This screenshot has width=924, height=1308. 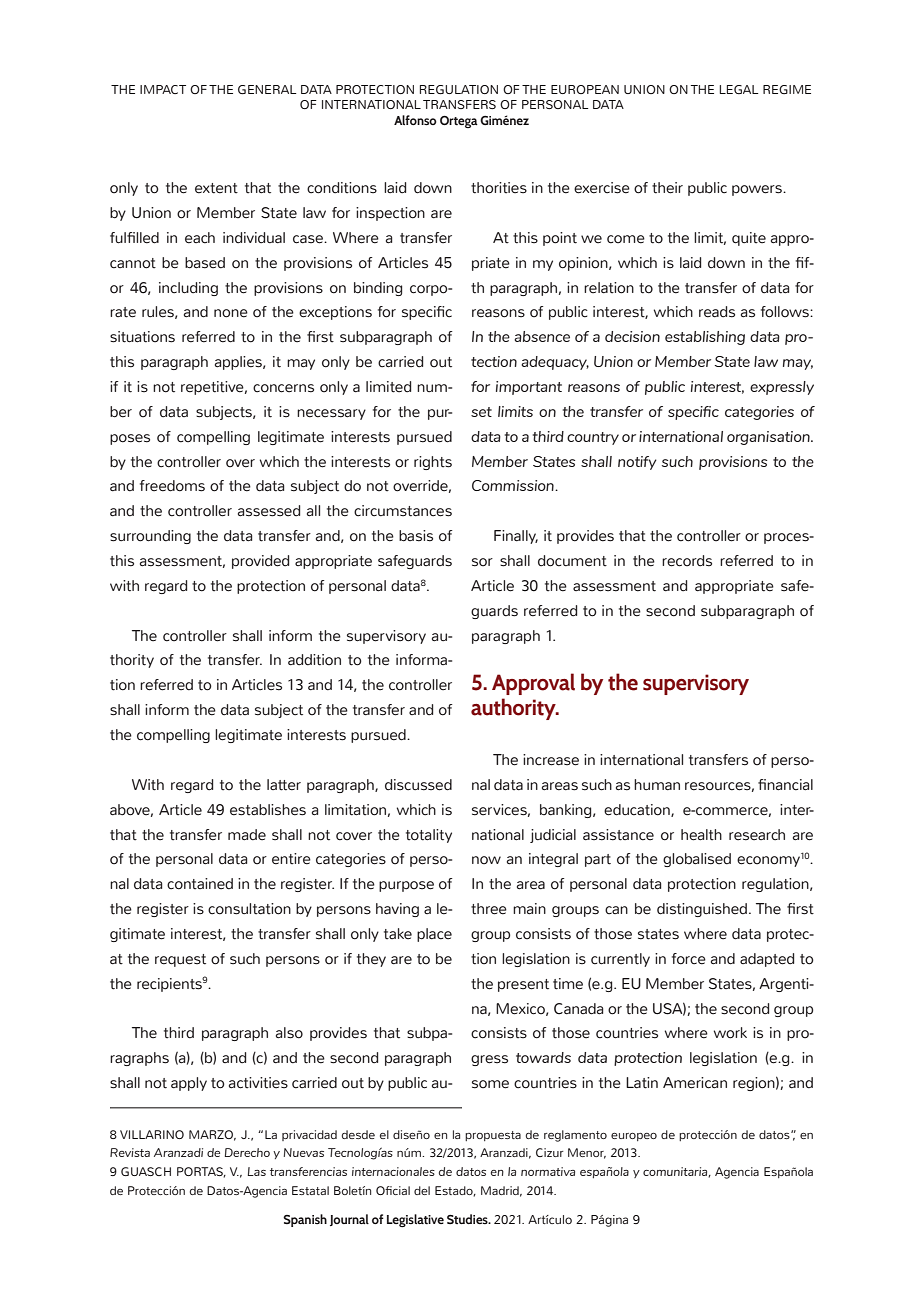 What do you see at coordinates (422, 1190) in the screenshot?
I see `del` at bounding box center [422, 1190].
